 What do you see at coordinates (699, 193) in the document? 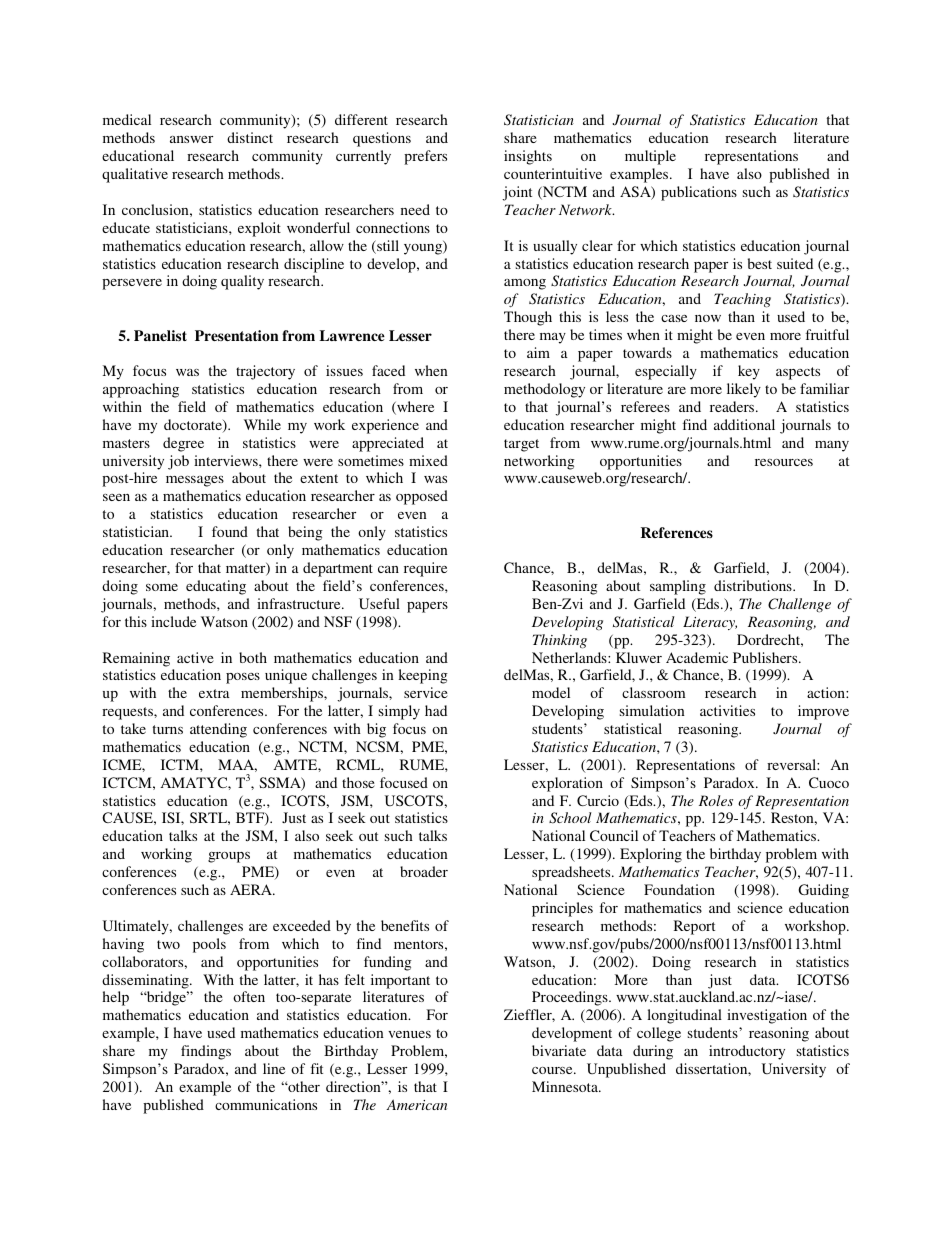
I see `publications` at bounding box center [699, 193].
